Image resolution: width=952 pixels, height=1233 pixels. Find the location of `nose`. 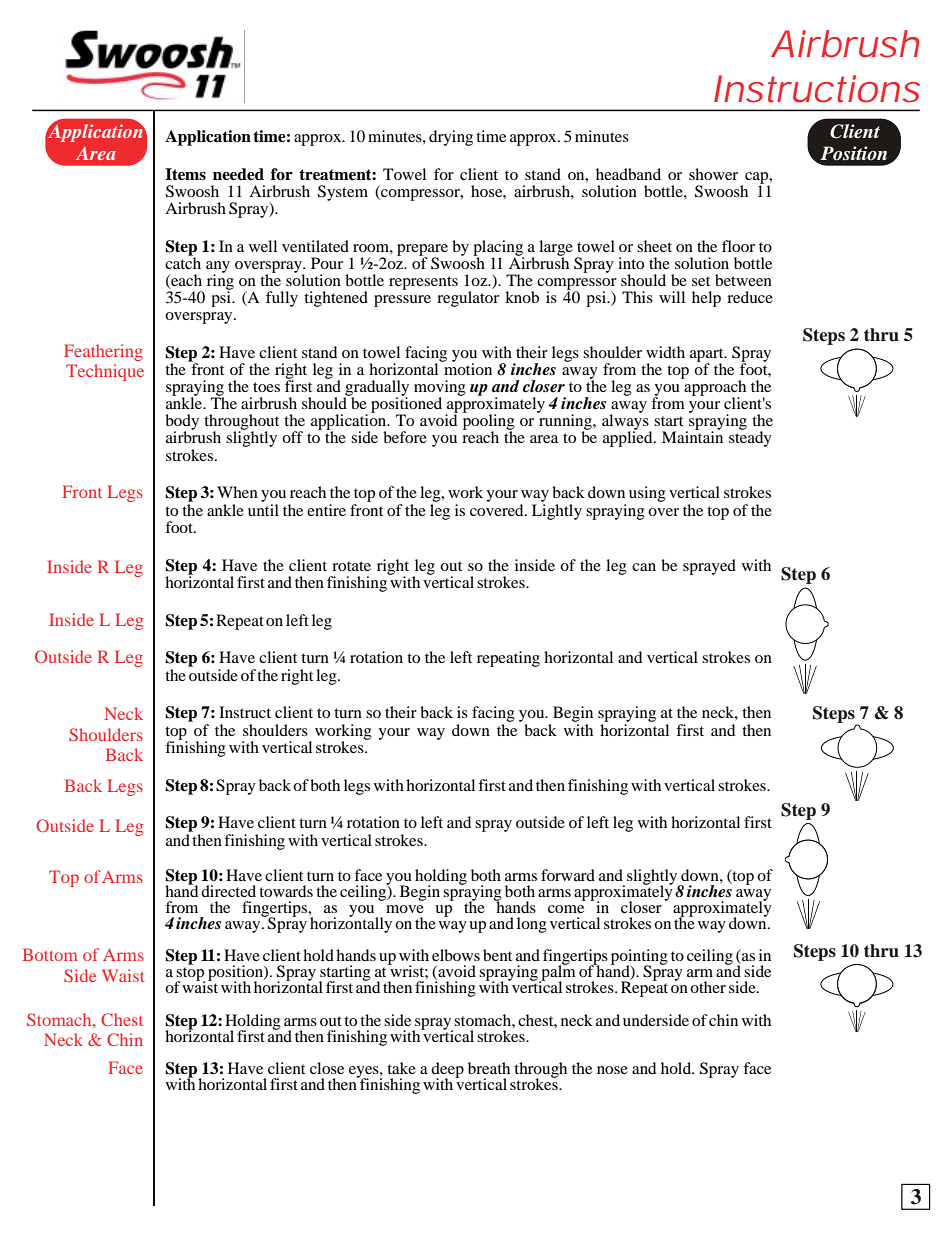

nose is located at coordinates (612, 1070).
